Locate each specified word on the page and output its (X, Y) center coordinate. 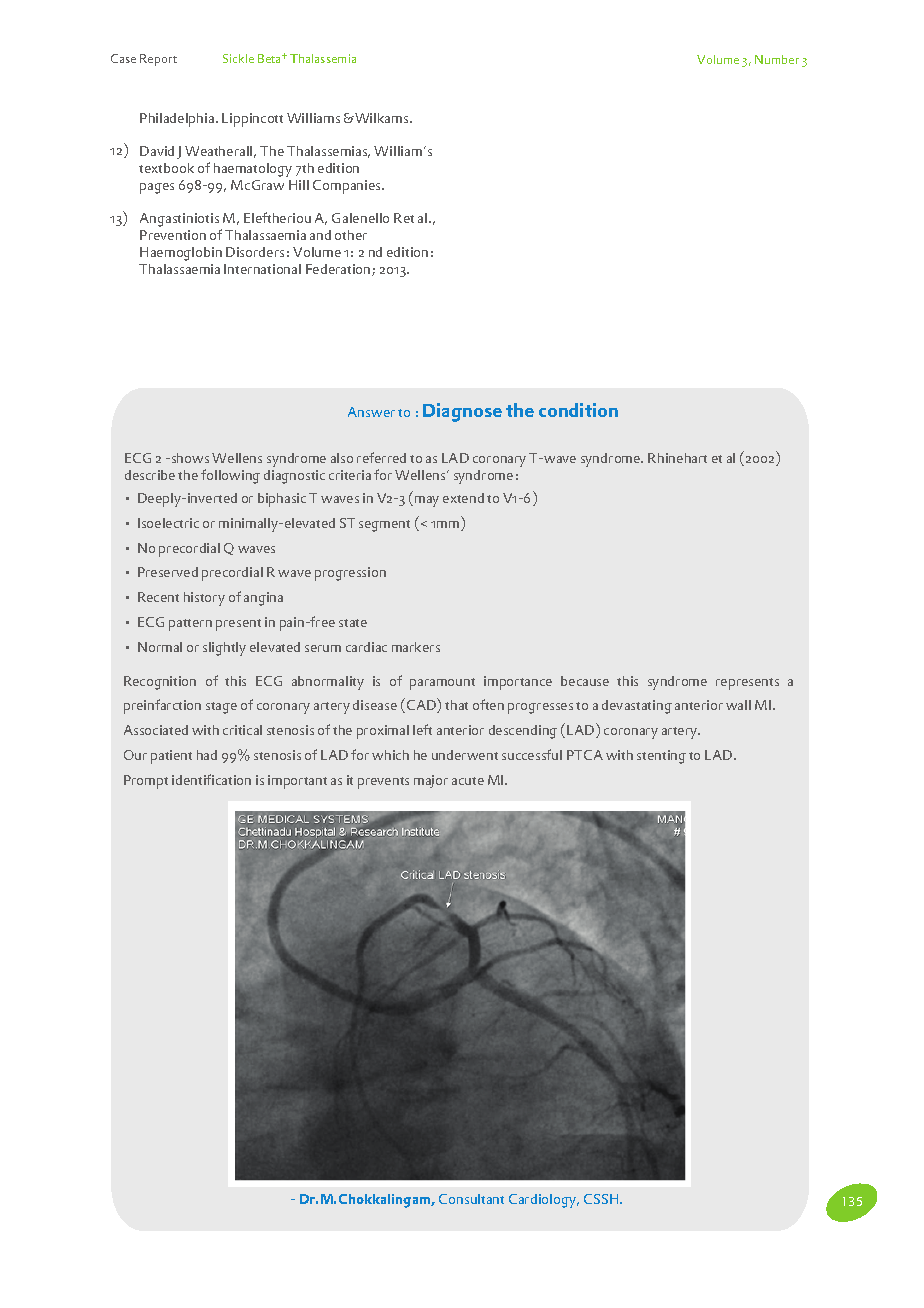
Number (777, 59)
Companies (348, 187)
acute (468, 781)
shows (190, 458)
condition (578, 410)
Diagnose (462, 412)
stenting (661, 757)
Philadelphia (177, 120)
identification (211, 779)
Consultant (471, 1199)
